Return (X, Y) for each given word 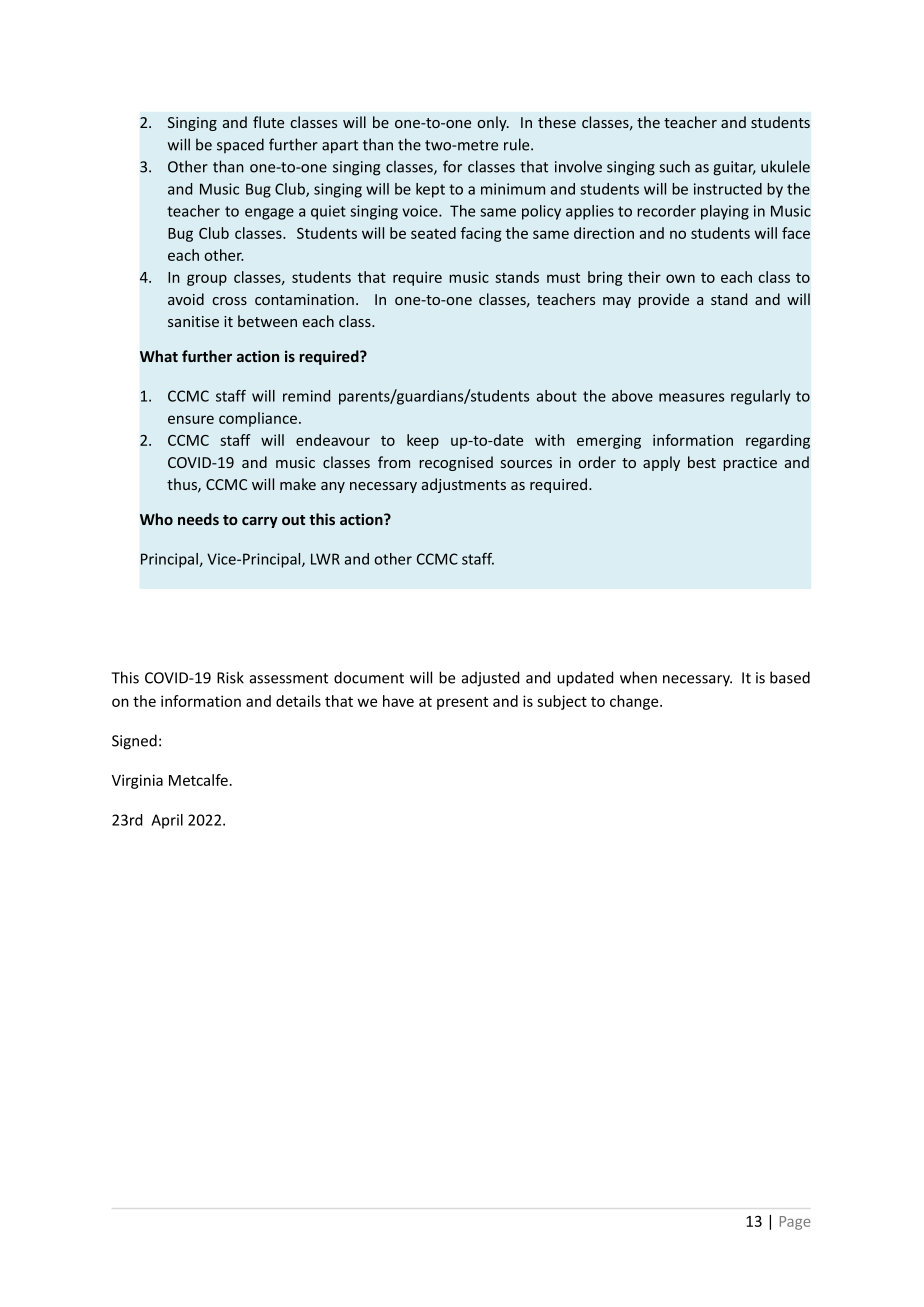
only (493, 123)
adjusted (491, 679)
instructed (728, 189)
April (167, 821)
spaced (240, 145)
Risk (230, 677)
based (790, 677)
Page (795, 1223)
